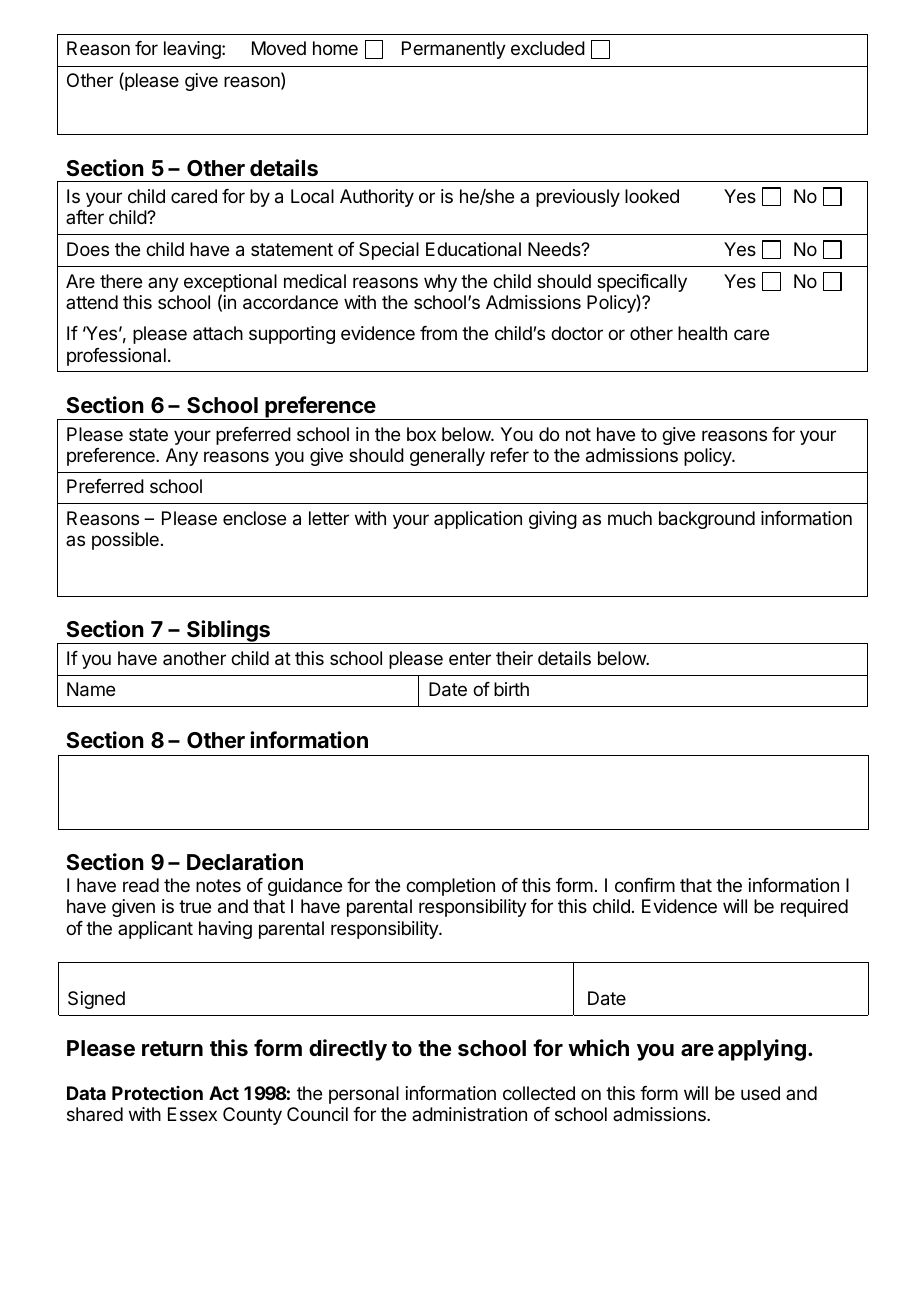  What do you see at coordinates (141, 885) in the document?
I see `read` at bounding box center [141, 885].
